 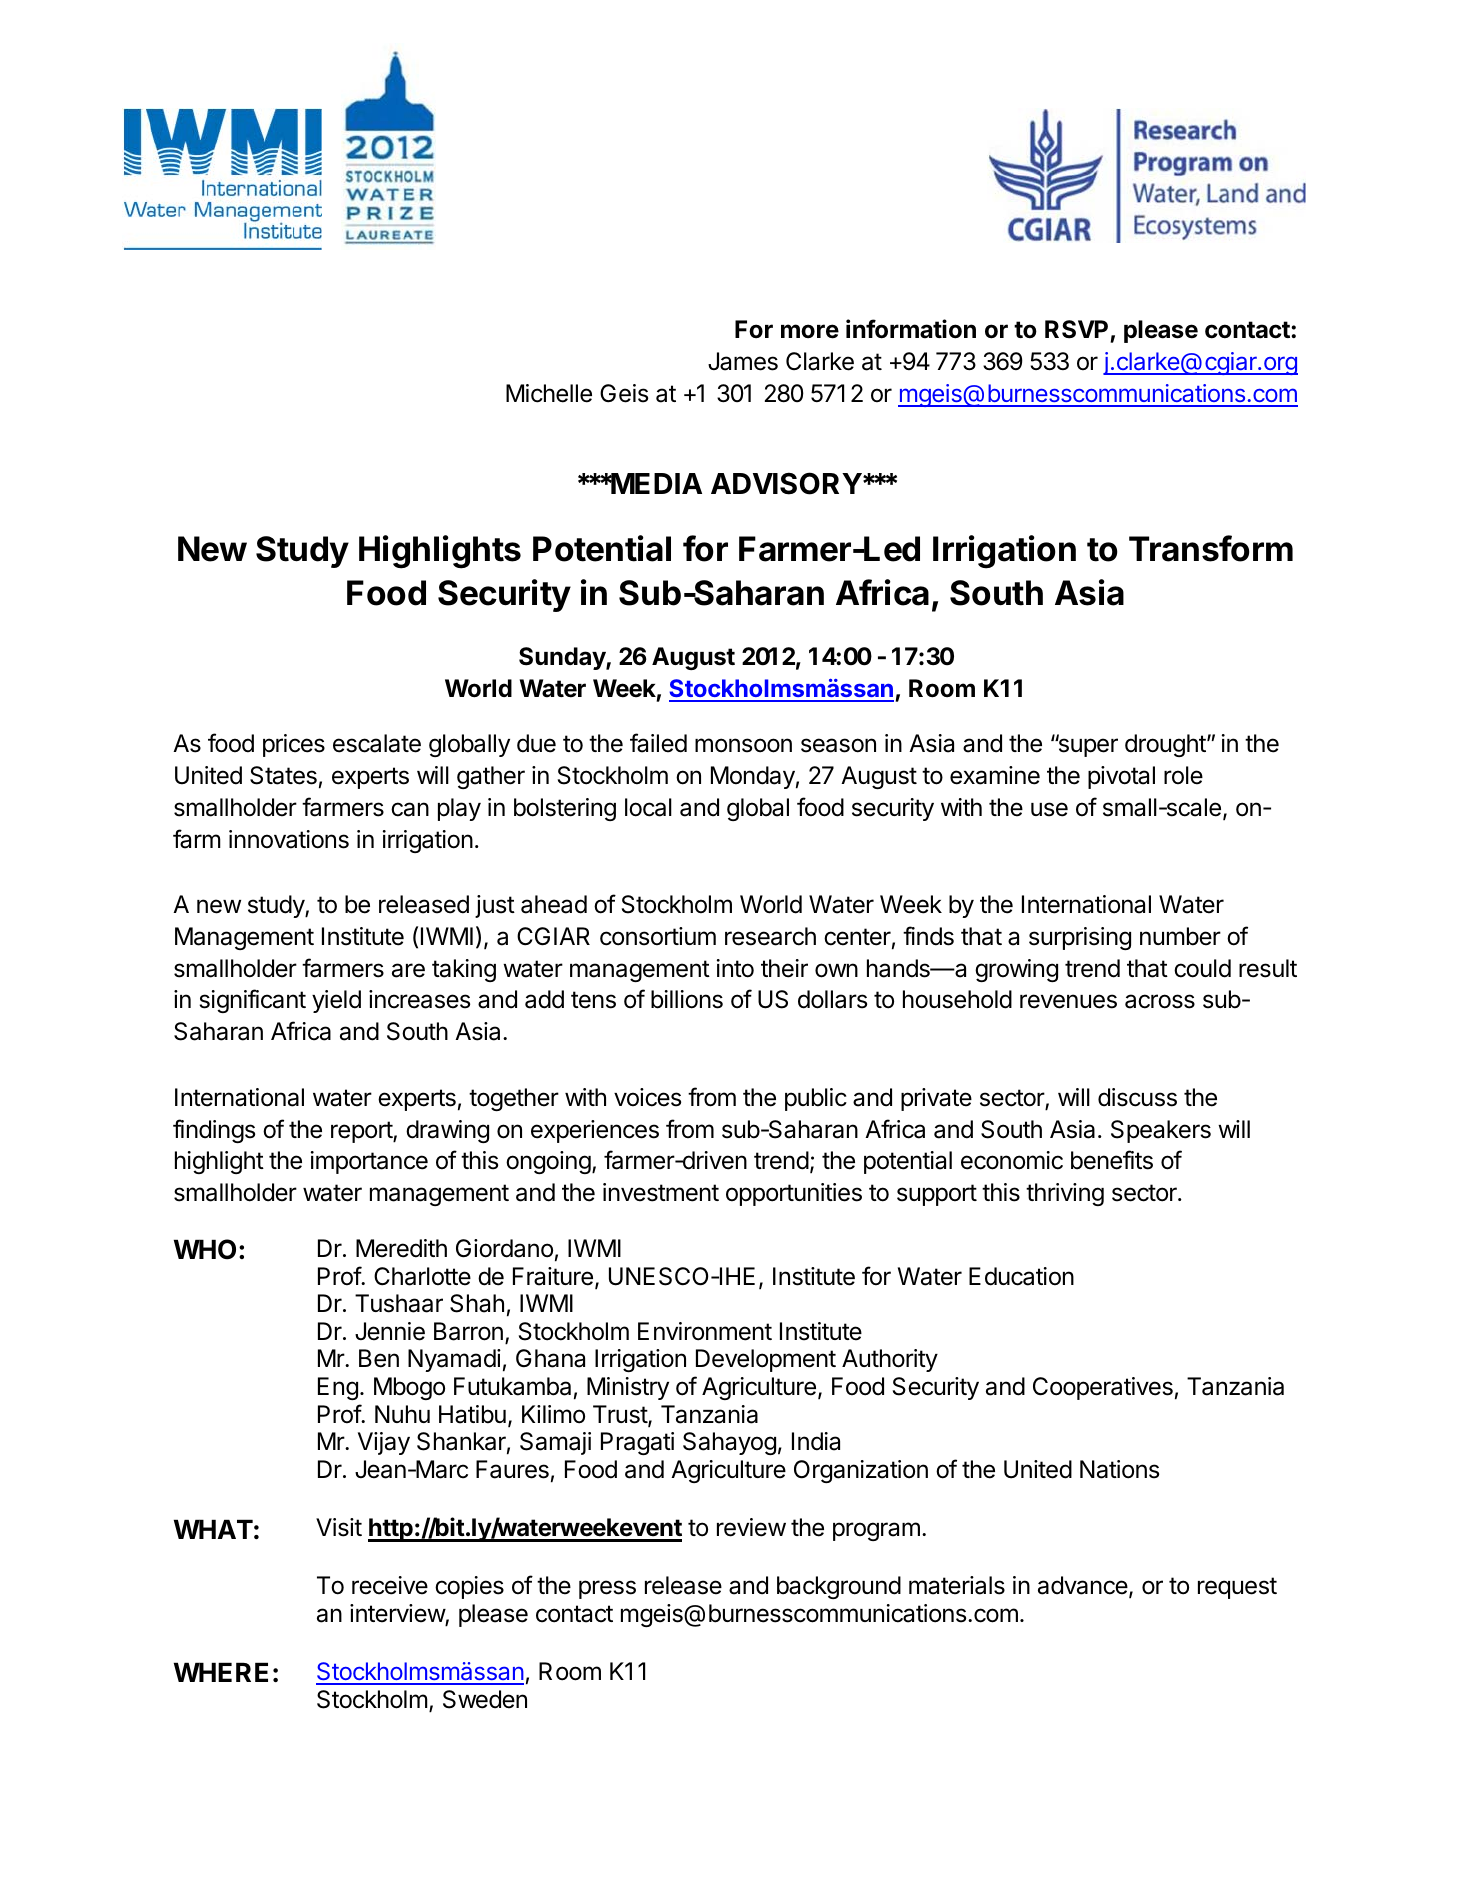 I want to click on monsoon, so click(x=743, y=745).
